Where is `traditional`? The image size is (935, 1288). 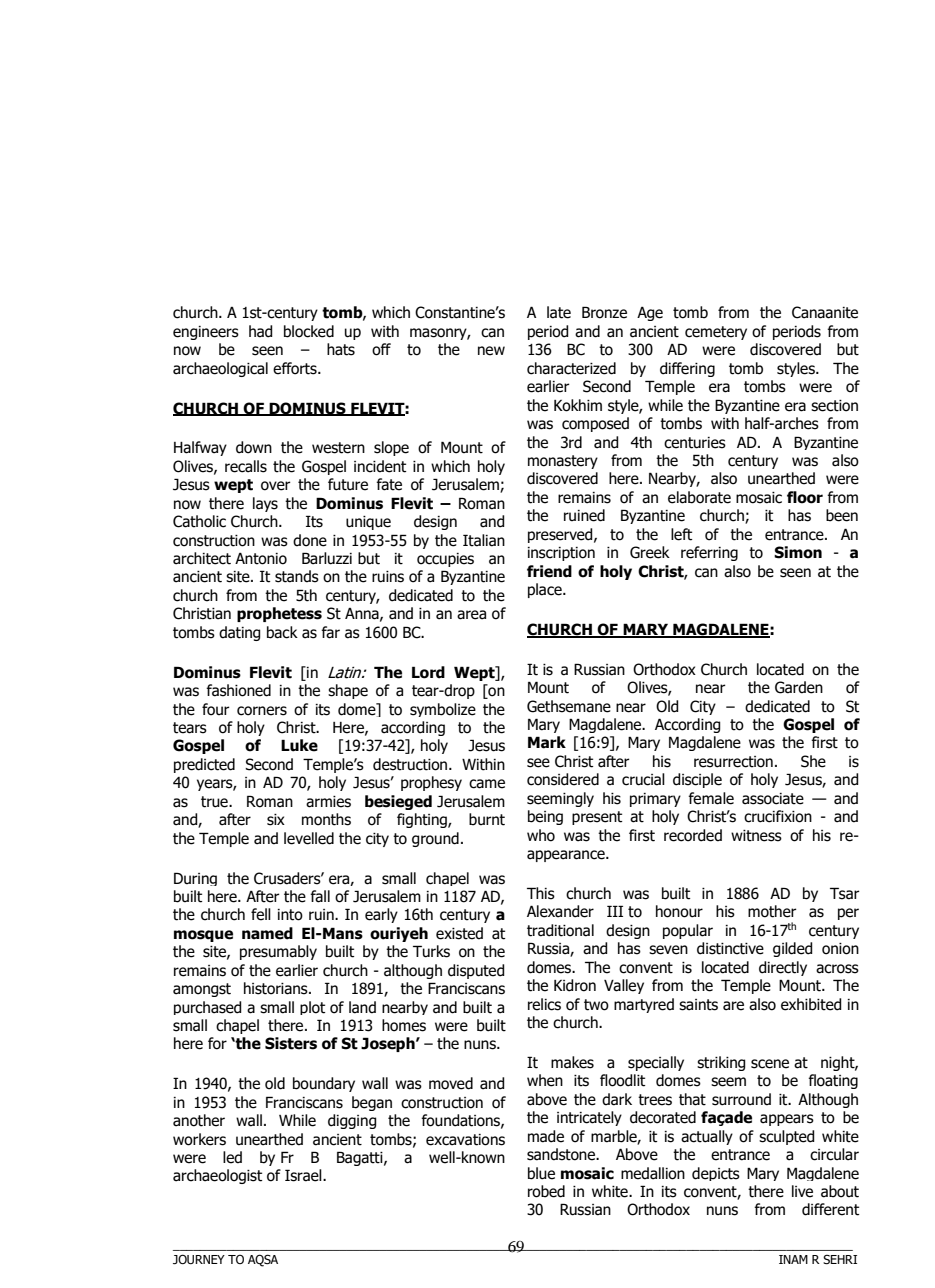 traditional is located at coordinates (560, 930).
